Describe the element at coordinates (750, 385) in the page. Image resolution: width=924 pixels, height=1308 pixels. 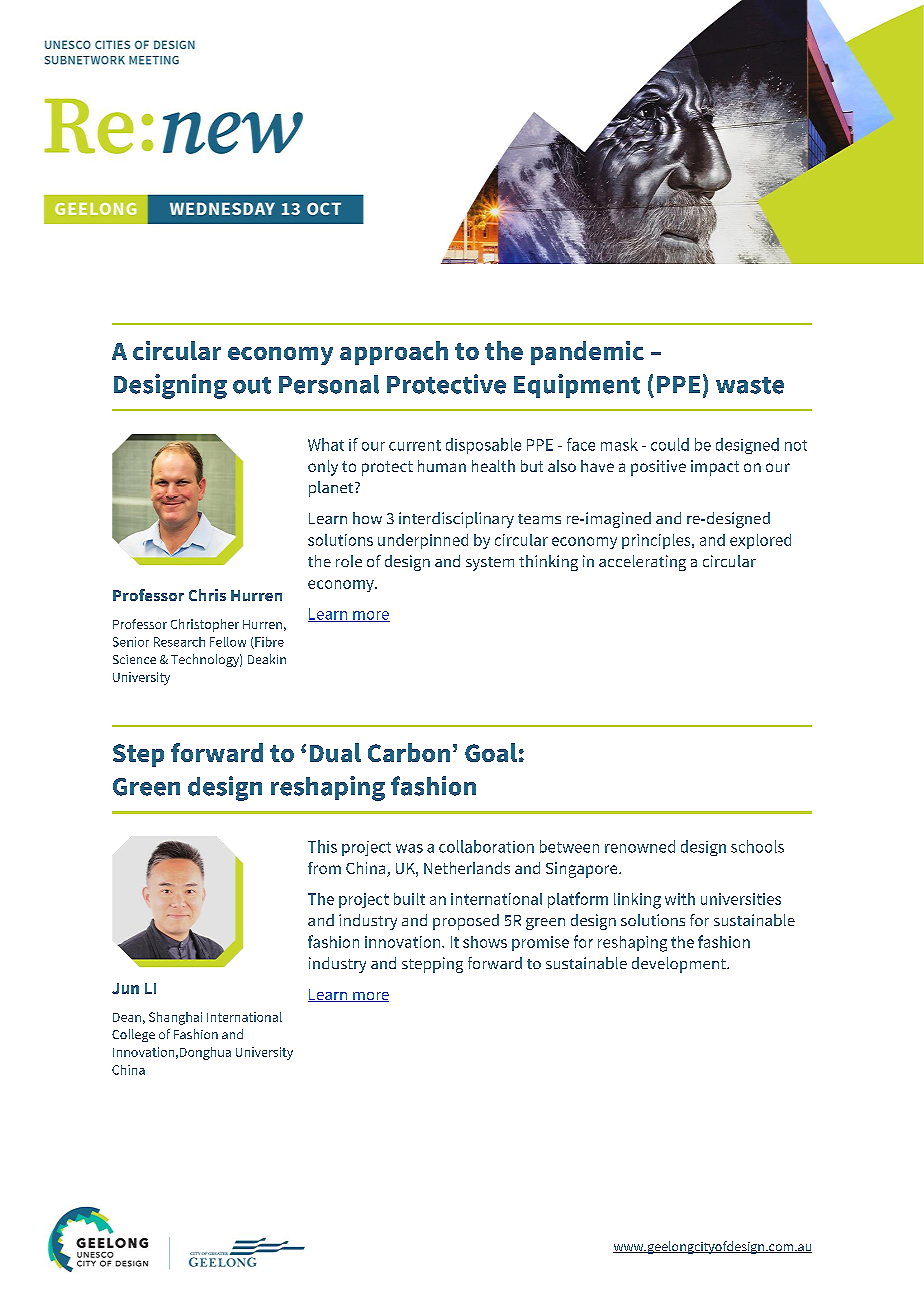
I see `waste` at that location.
